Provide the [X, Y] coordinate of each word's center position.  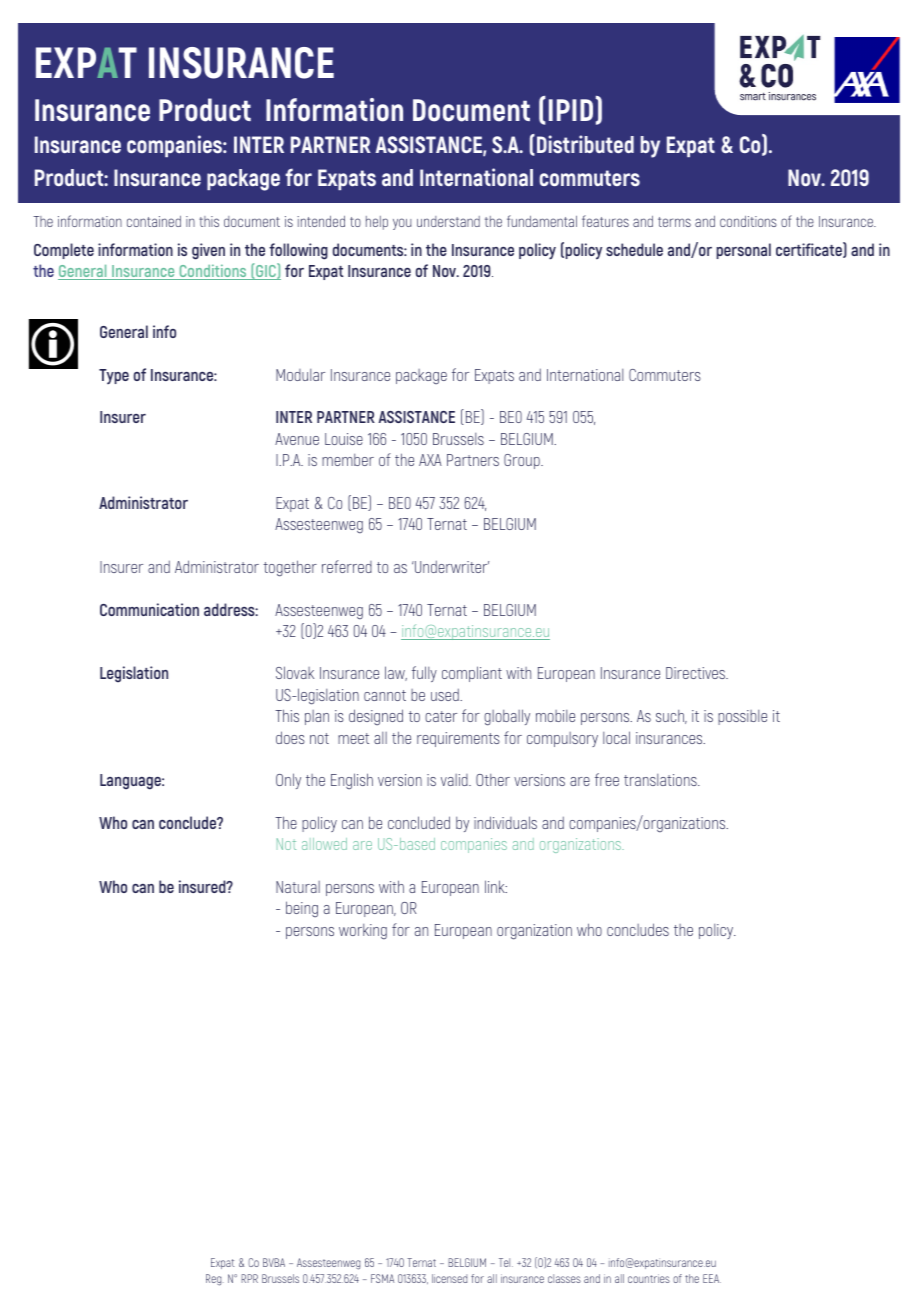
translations [661, 780]
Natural [298, 887]
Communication [149, 609]
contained [154, 221]
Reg [215, 1280]
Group [523, 461]
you [402, 224]
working [363, 932]
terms [674, 222]
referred [347, 566]
